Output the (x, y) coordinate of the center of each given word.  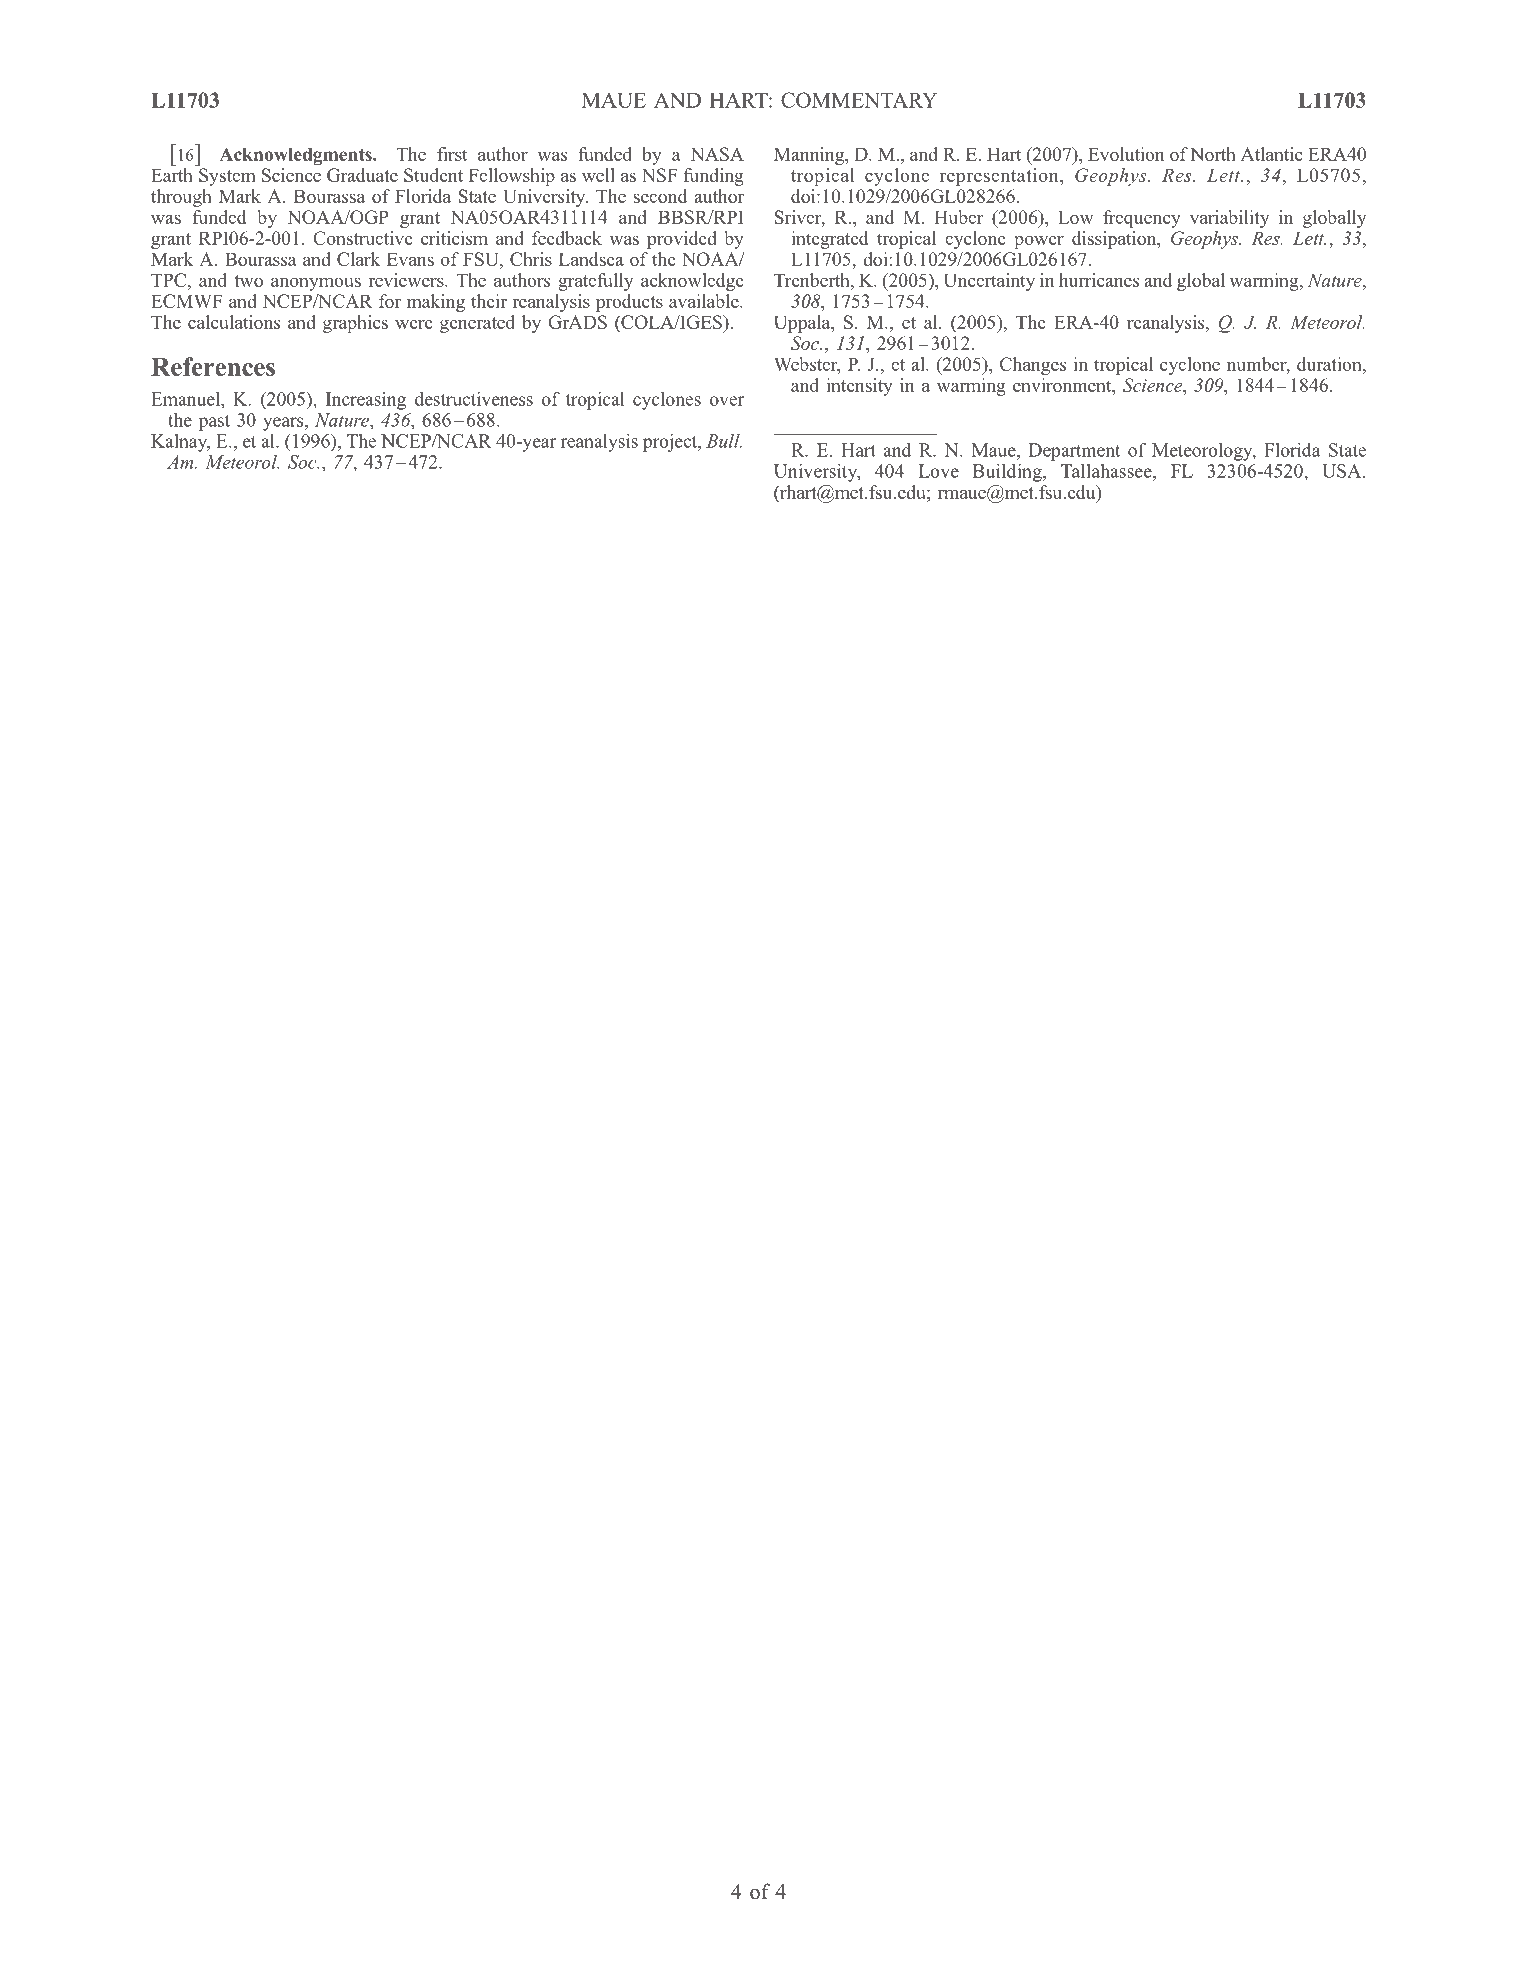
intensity (859, 387)
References (213, 366)
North (1213, 154)
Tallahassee (1107, 471)
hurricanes (1099, 280)
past (214, 423)
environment (1063, 385)
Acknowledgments (296, 156)
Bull (724, 441)
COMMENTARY (859, 100)
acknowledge (692, 282)
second (660, 196)
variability (1229, 219)
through (181, 198)
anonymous (316, 284)
